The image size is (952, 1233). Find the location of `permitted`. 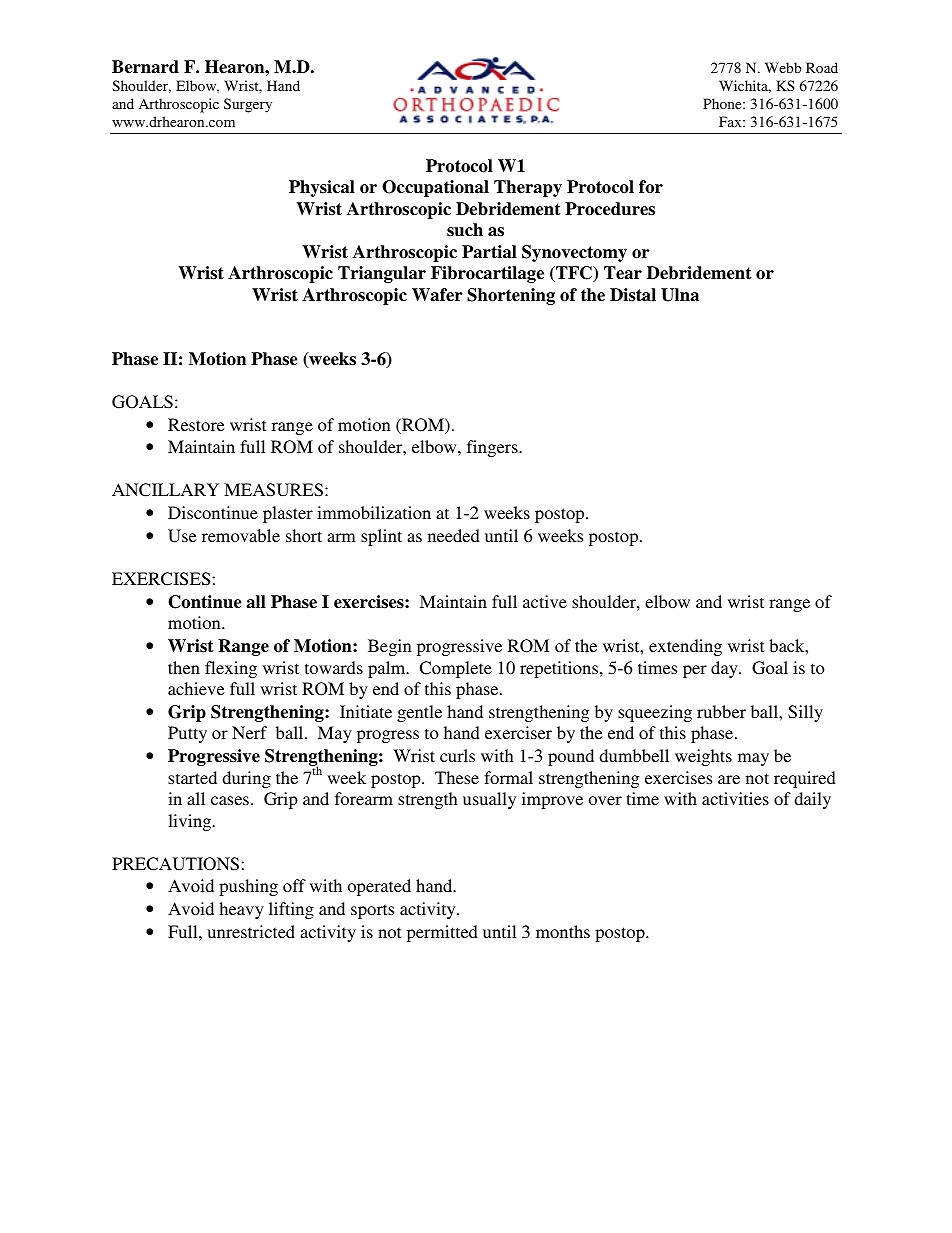

permitted is located at coordinates (442, 933).
